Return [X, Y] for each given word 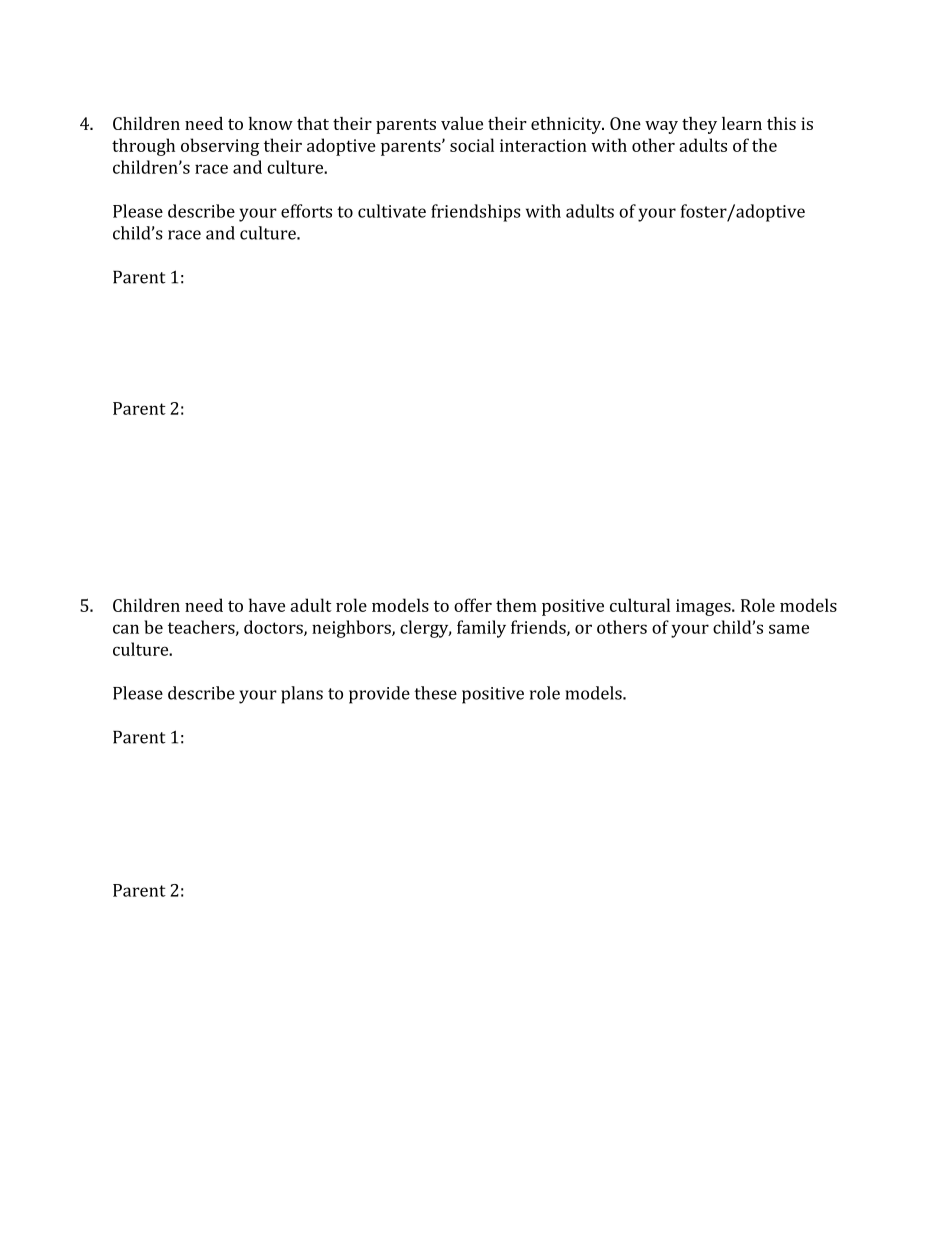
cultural [640, 605]
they [699, 125]
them [516, 605]
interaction [543, 145]
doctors [274, 628]
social [472, 145]
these [435, 693]
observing [220, 147]
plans [302, 695]
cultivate [392, 211]
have [267, 605]
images [704, 607]
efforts [306, 211]
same [789, 629]
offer [473, 605]
